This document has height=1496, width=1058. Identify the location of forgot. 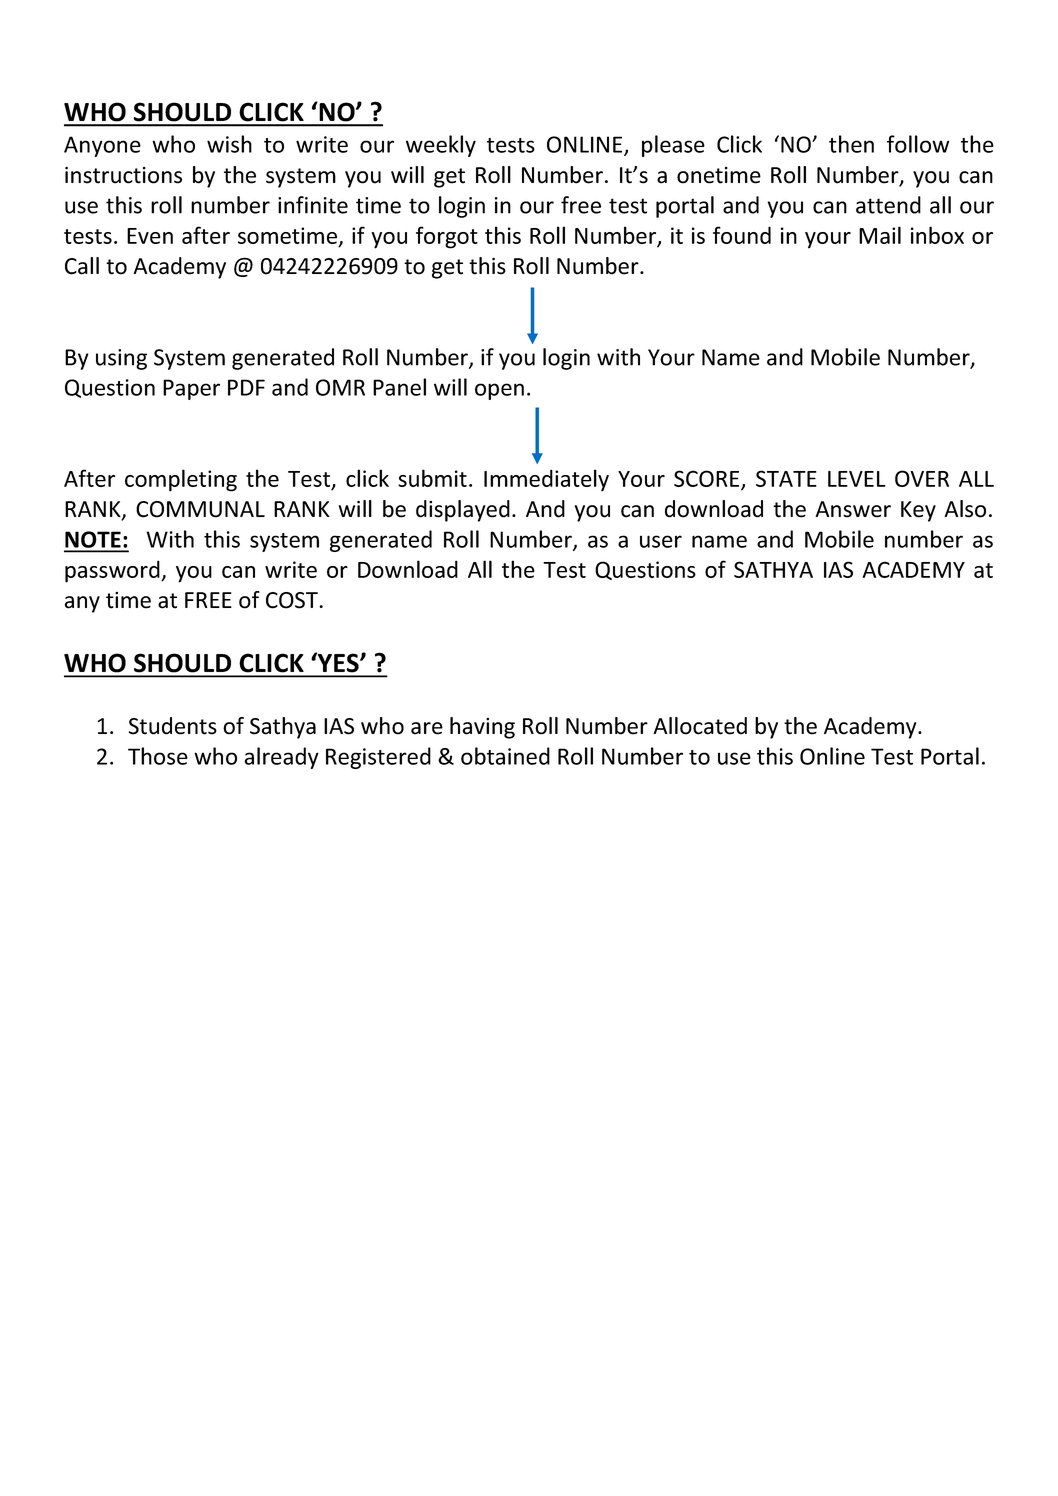
(447, 237).
